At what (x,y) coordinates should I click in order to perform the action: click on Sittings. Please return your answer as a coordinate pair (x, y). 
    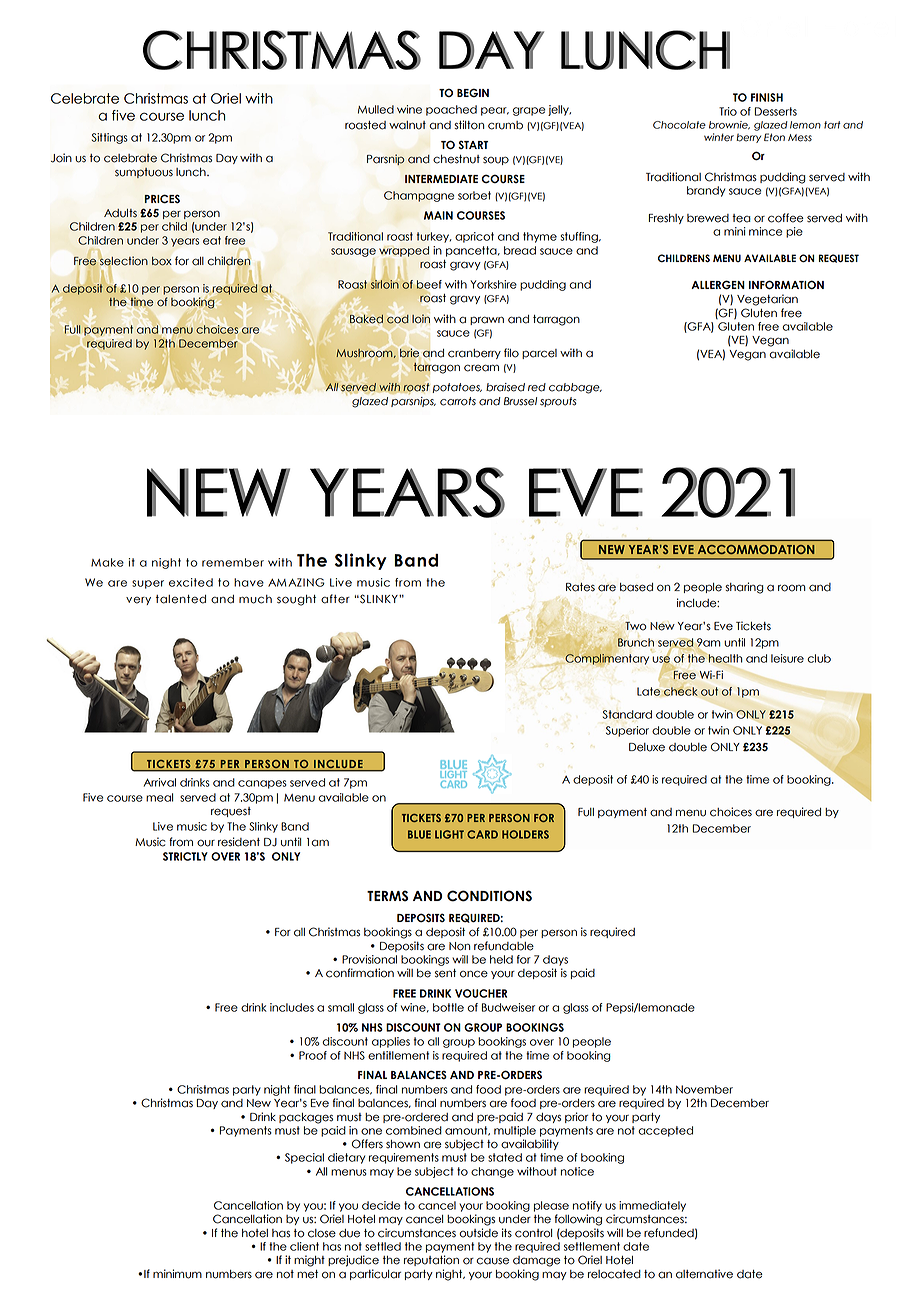
    Looking at the image, I should click on (110, 138).
